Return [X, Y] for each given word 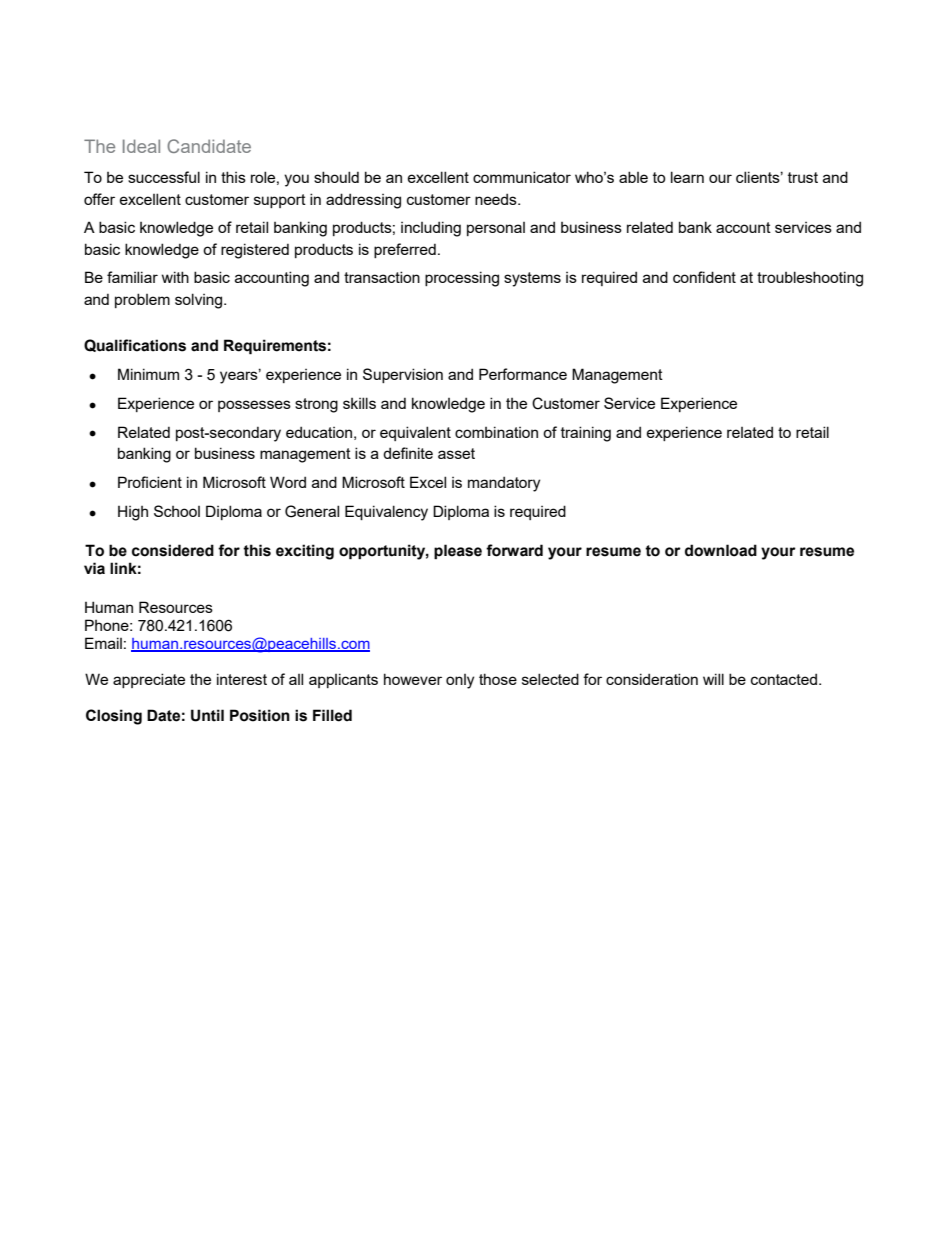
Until [207, 715]
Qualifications [135, 345]
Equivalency [386, 513]
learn [687, 177]
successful [164, 177]
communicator [522, 177]
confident [704, 277]
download [721, 550]
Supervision [403, 375]
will [713, 679]
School [177, 511]
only [460, 681]
